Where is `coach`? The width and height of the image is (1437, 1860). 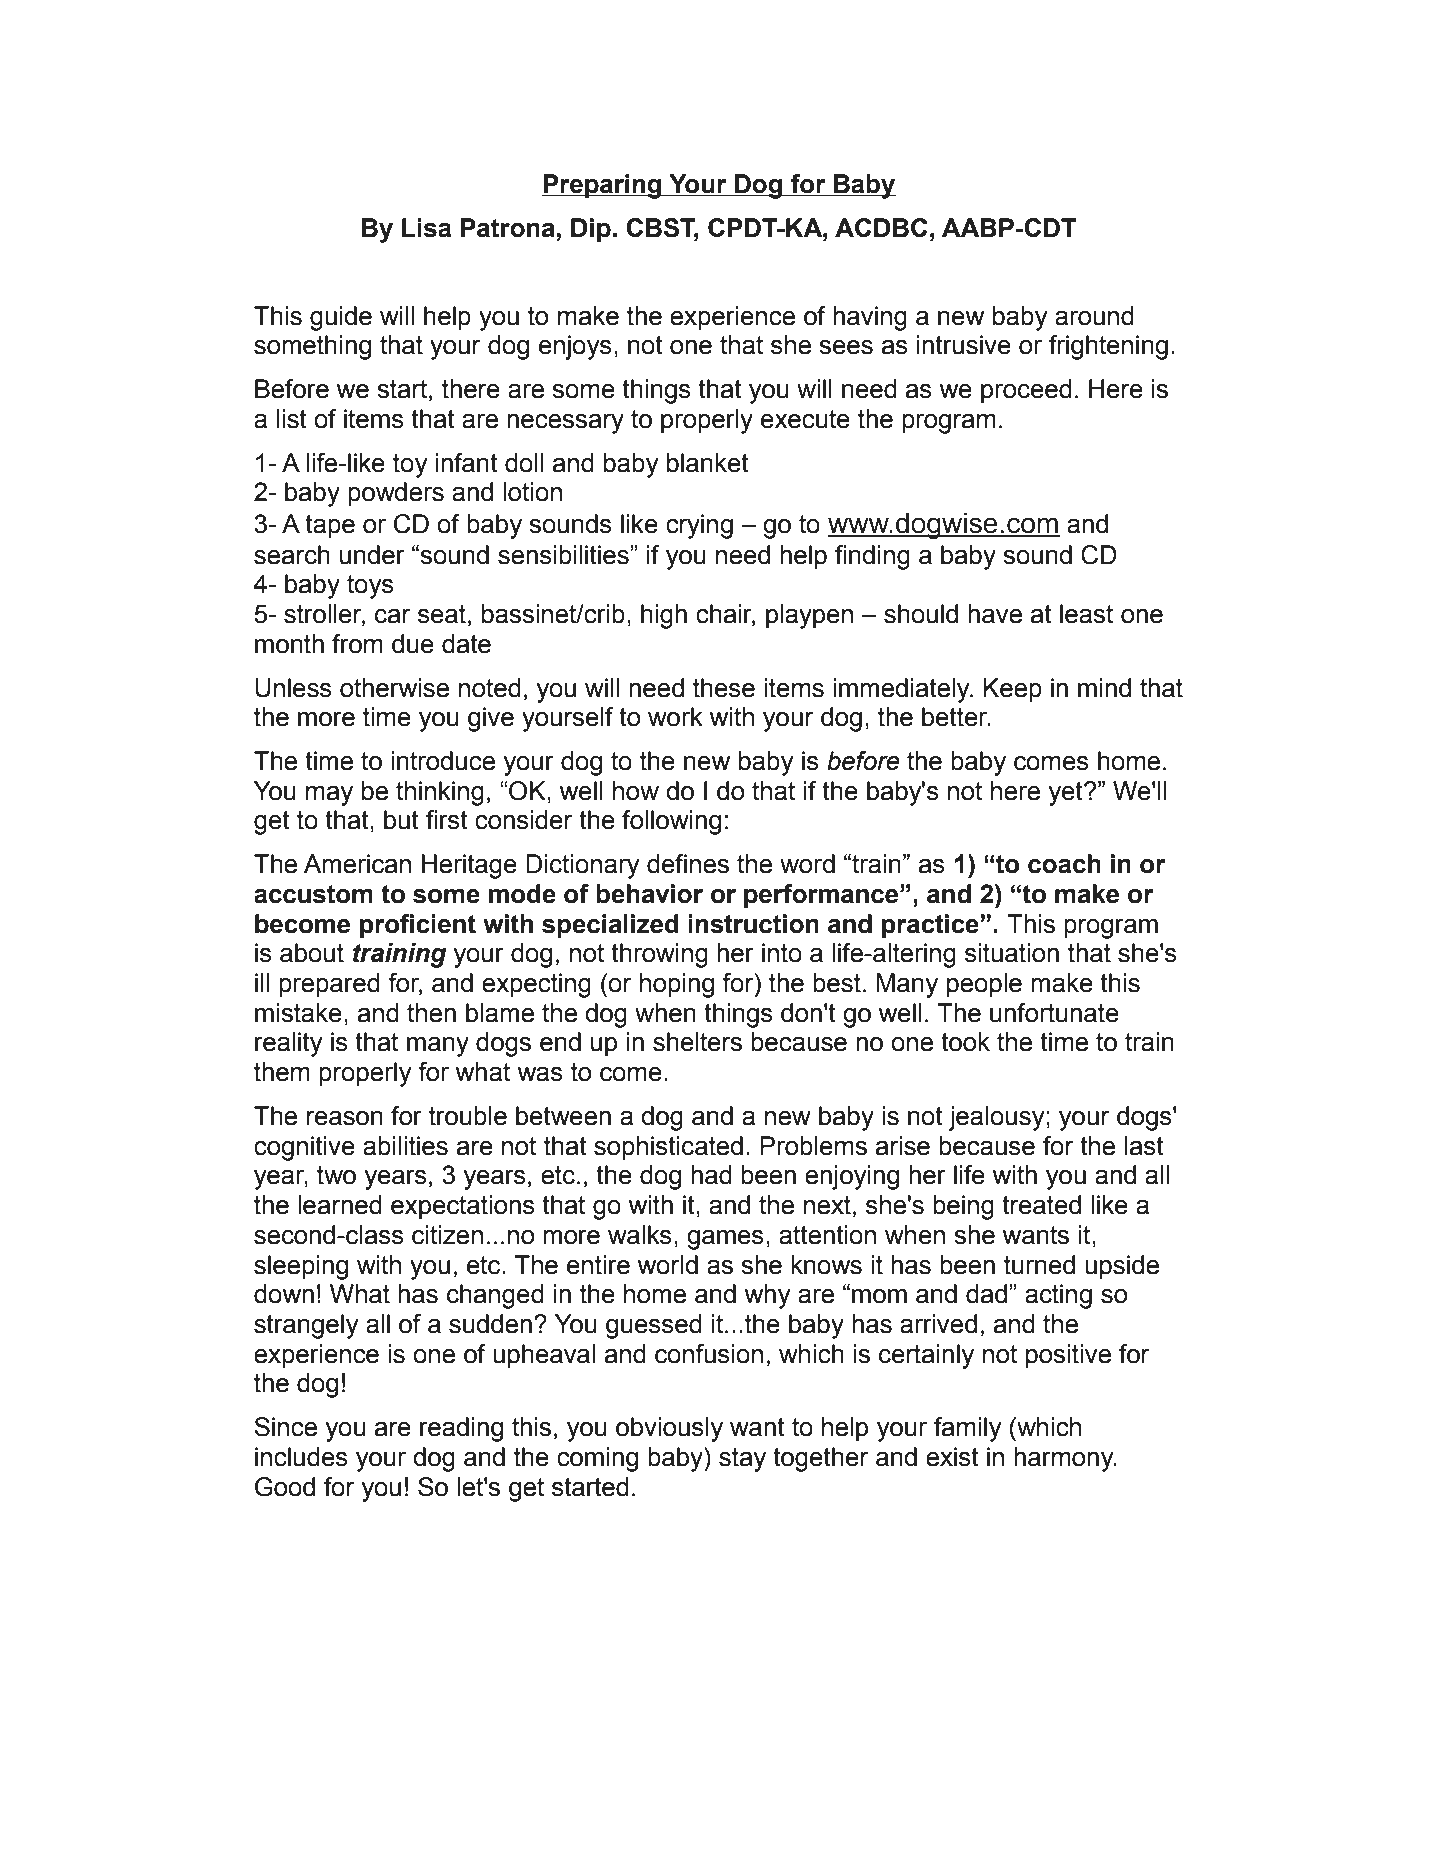 coach is located at coordinates (1064, 864).
